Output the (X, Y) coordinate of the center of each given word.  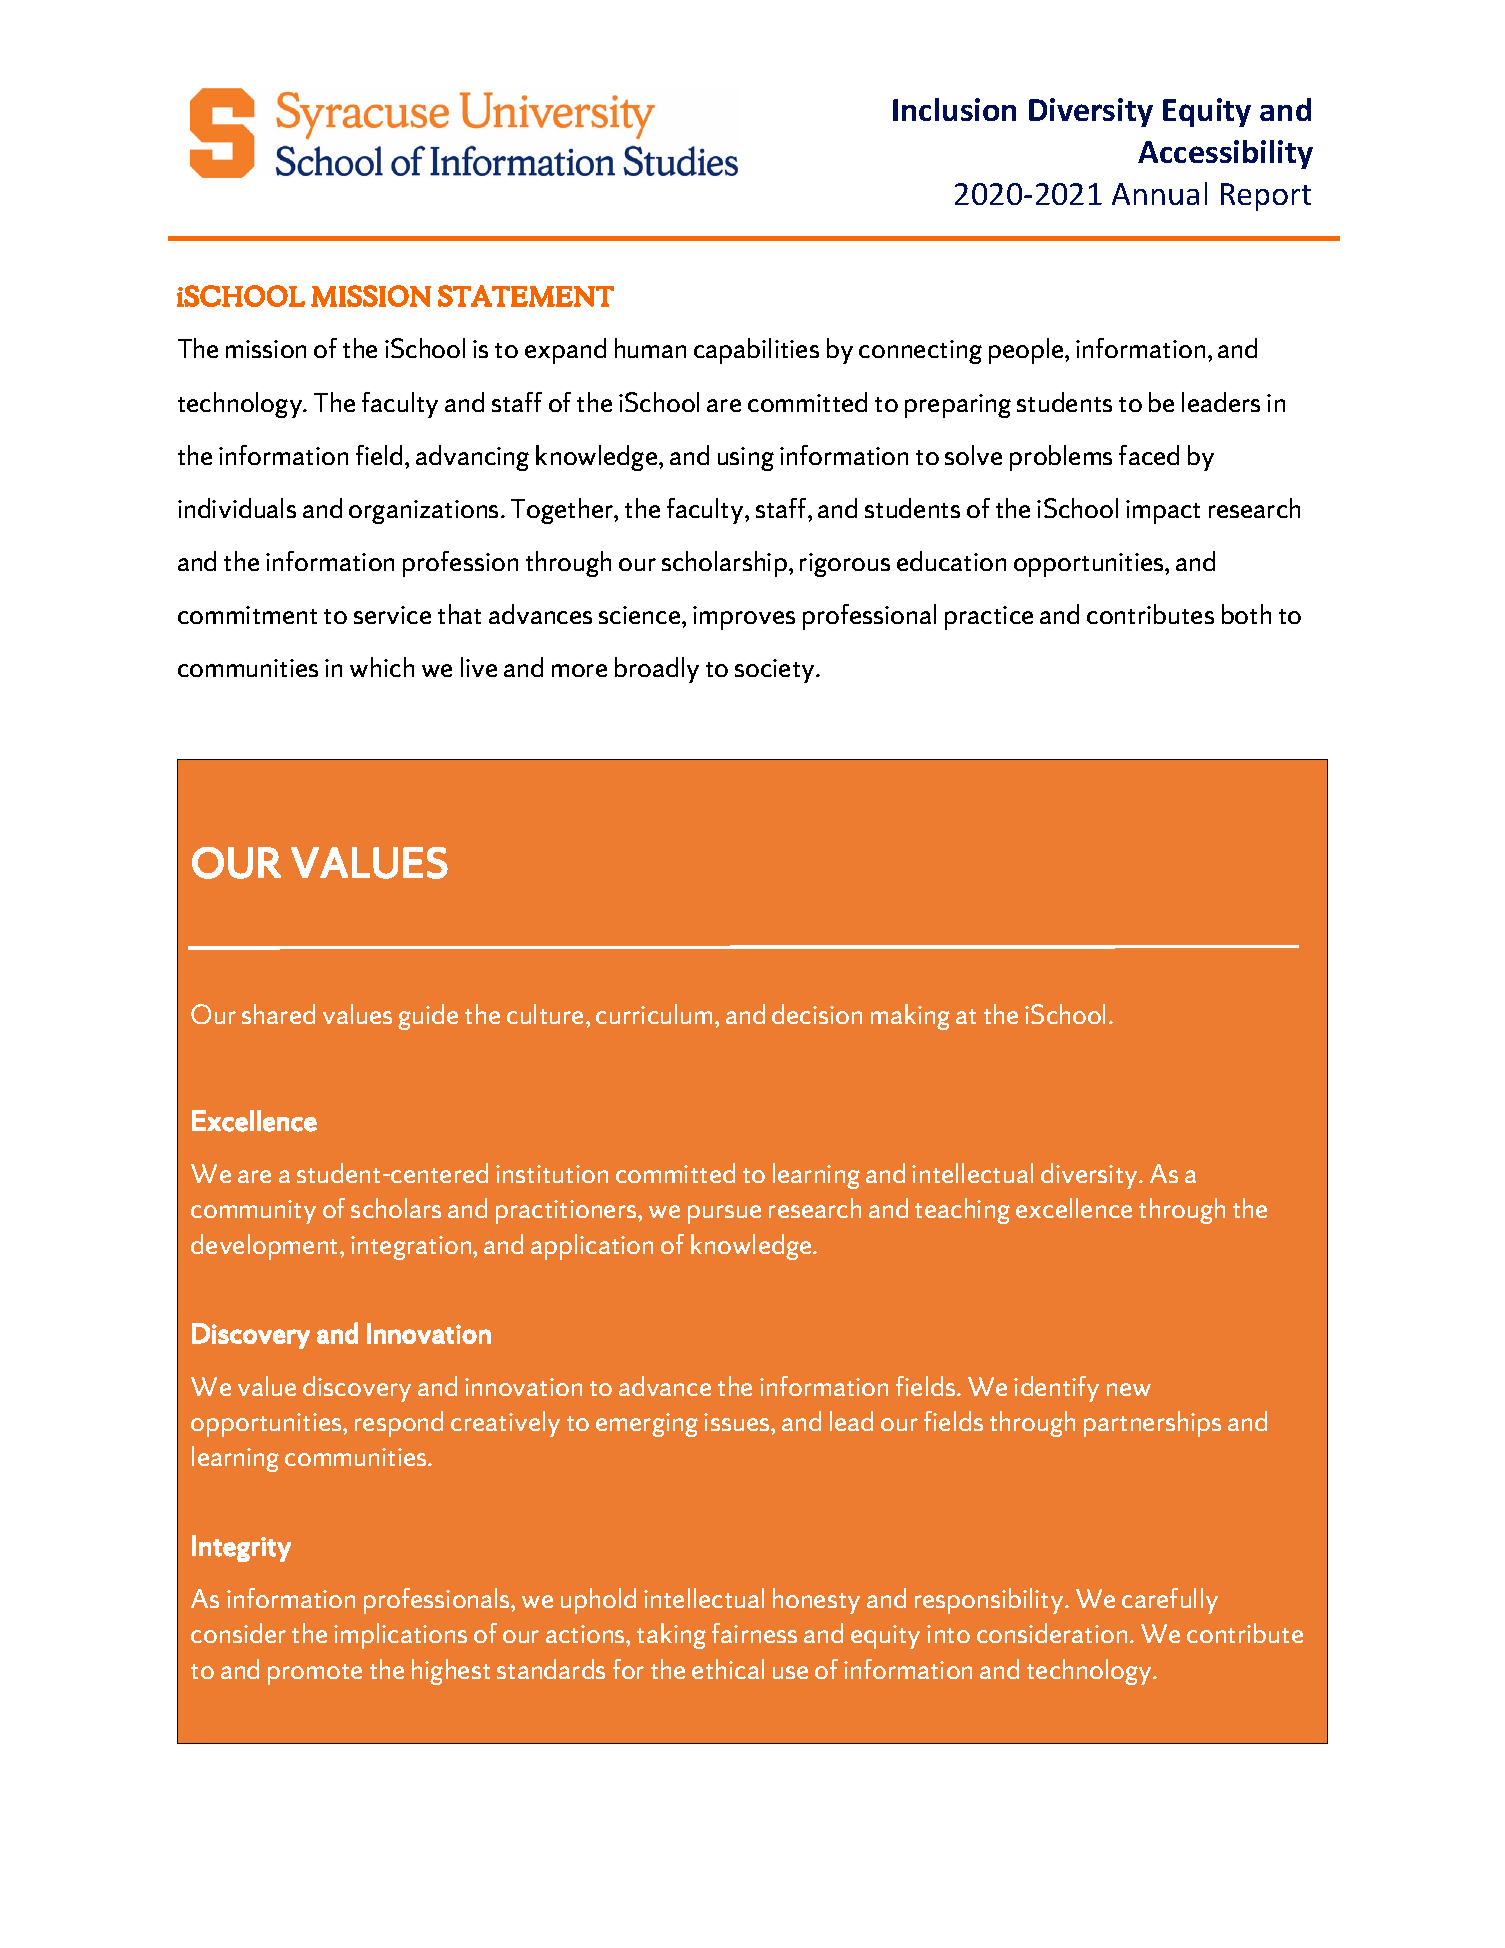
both (1246, 614)
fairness (754, 1633)
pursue (724, 1214)
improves (744, 618)
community (253, 1212)
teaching (962, 1211)
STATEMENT (526, 296)
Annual (1159, 193)
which (382, 667)
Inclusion (954, 109)
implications (400, 1636)
